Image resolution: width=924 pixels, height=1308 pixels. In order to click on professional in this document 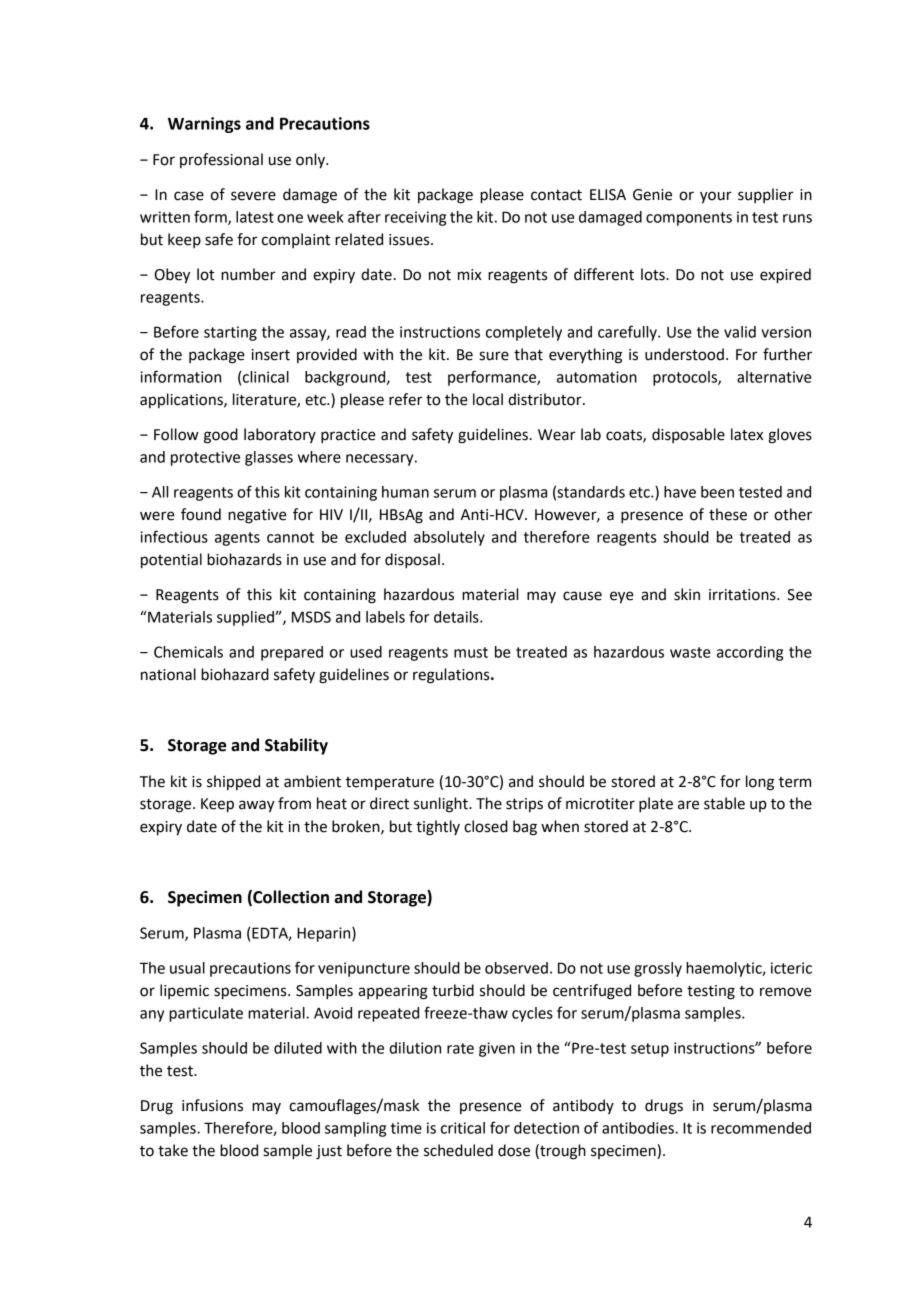, I will do `click(221, 160)`.
